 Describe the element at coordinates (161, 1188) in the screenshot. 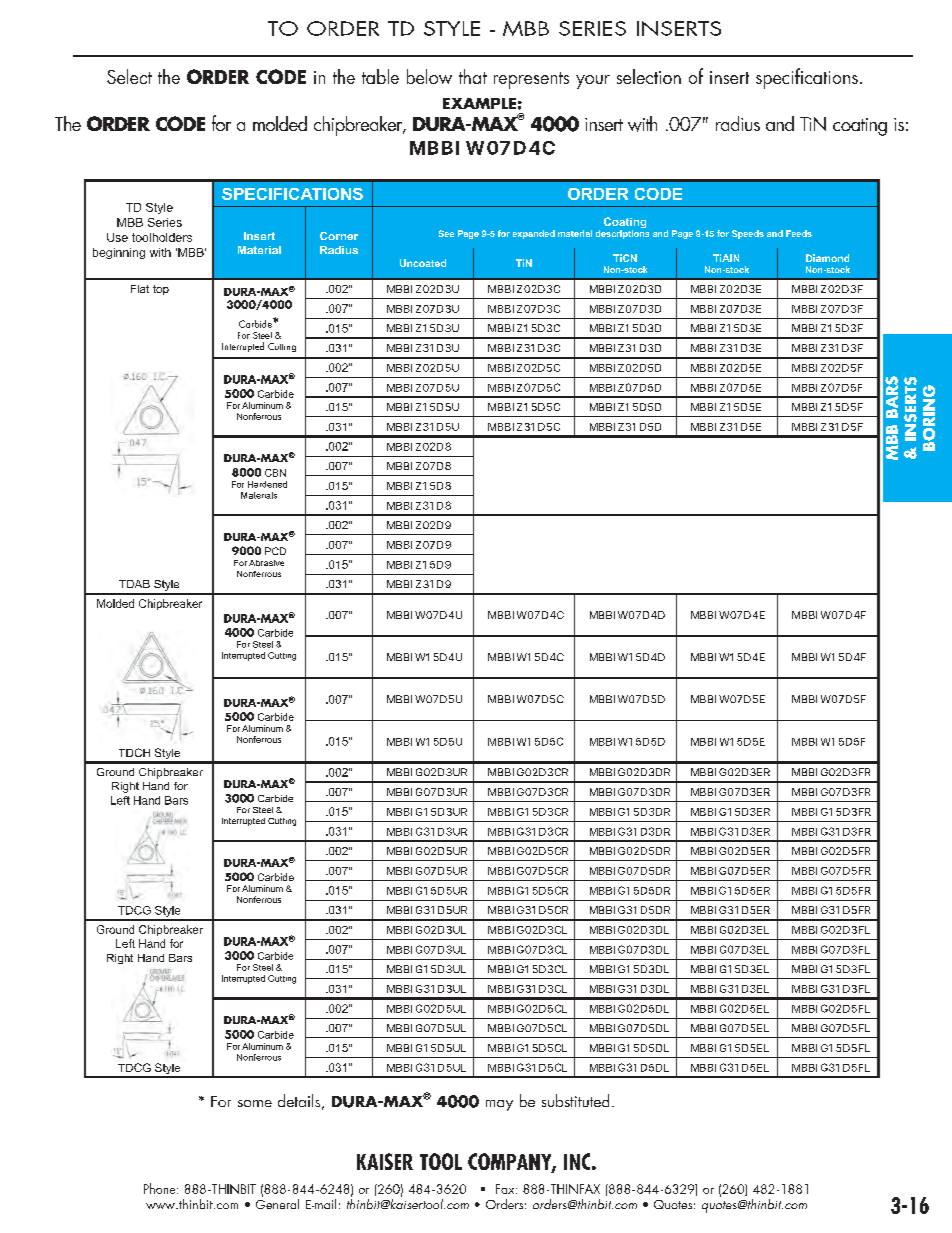

I see `Phone` at that location.
